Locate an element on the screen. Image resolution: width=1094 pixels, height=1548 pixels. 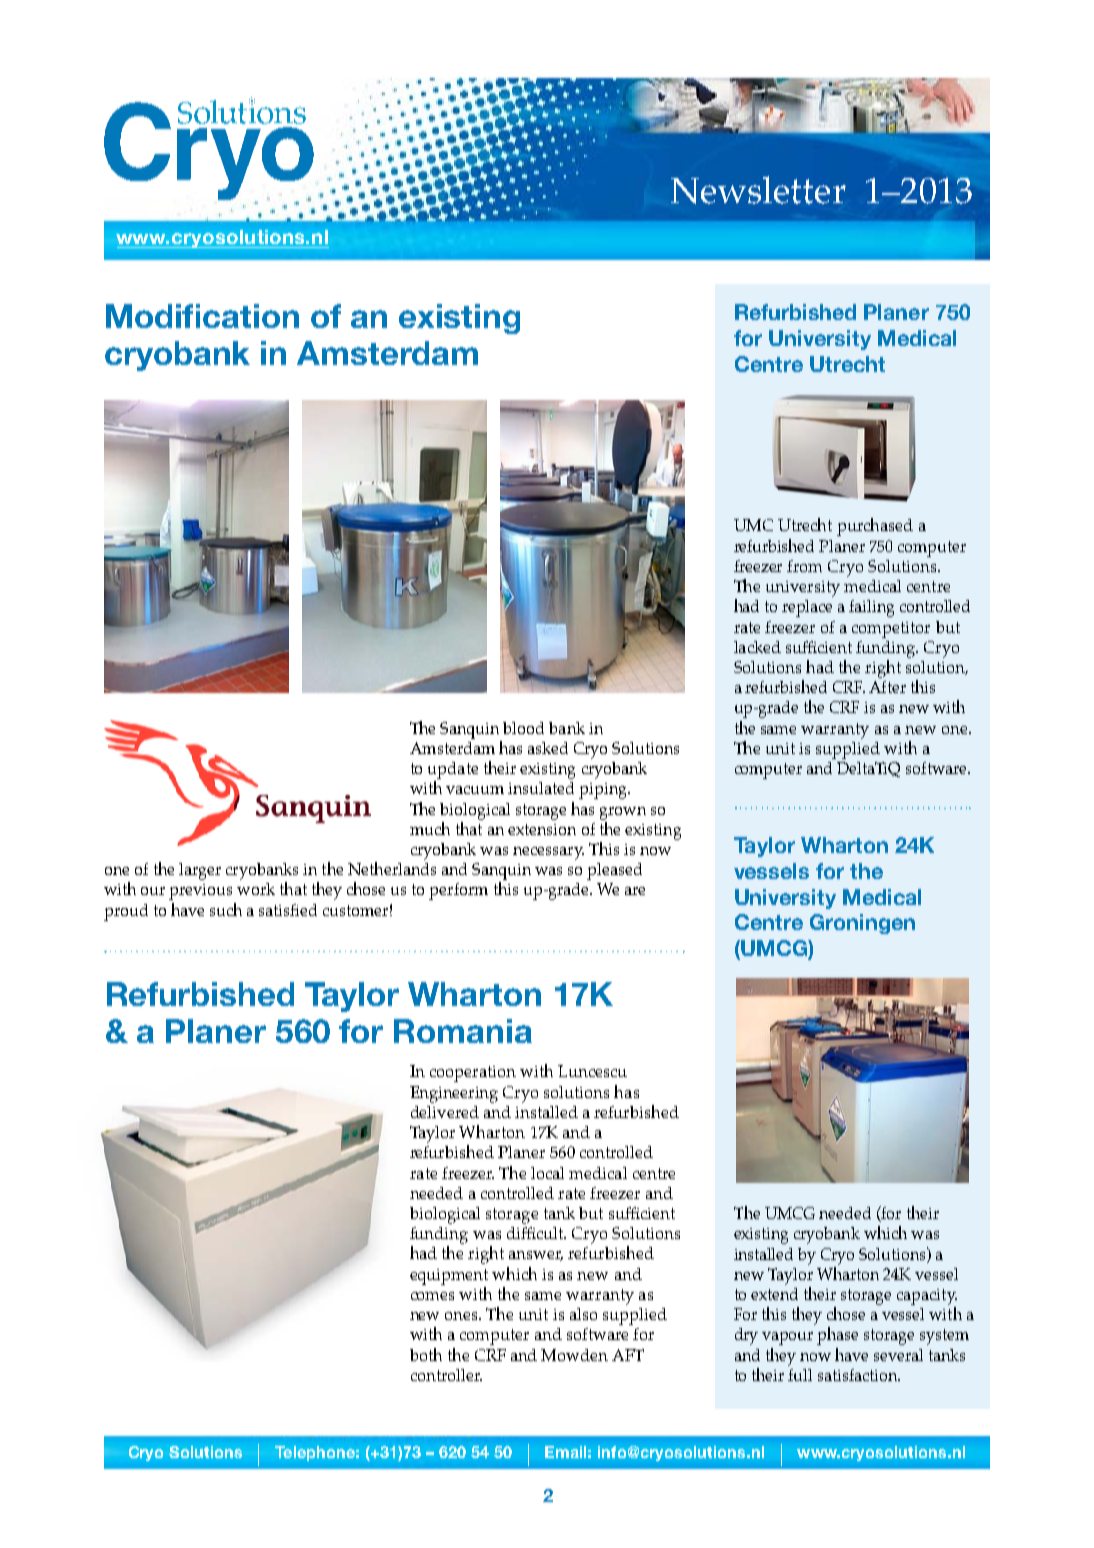
update is located at coordinates (453, 770).
